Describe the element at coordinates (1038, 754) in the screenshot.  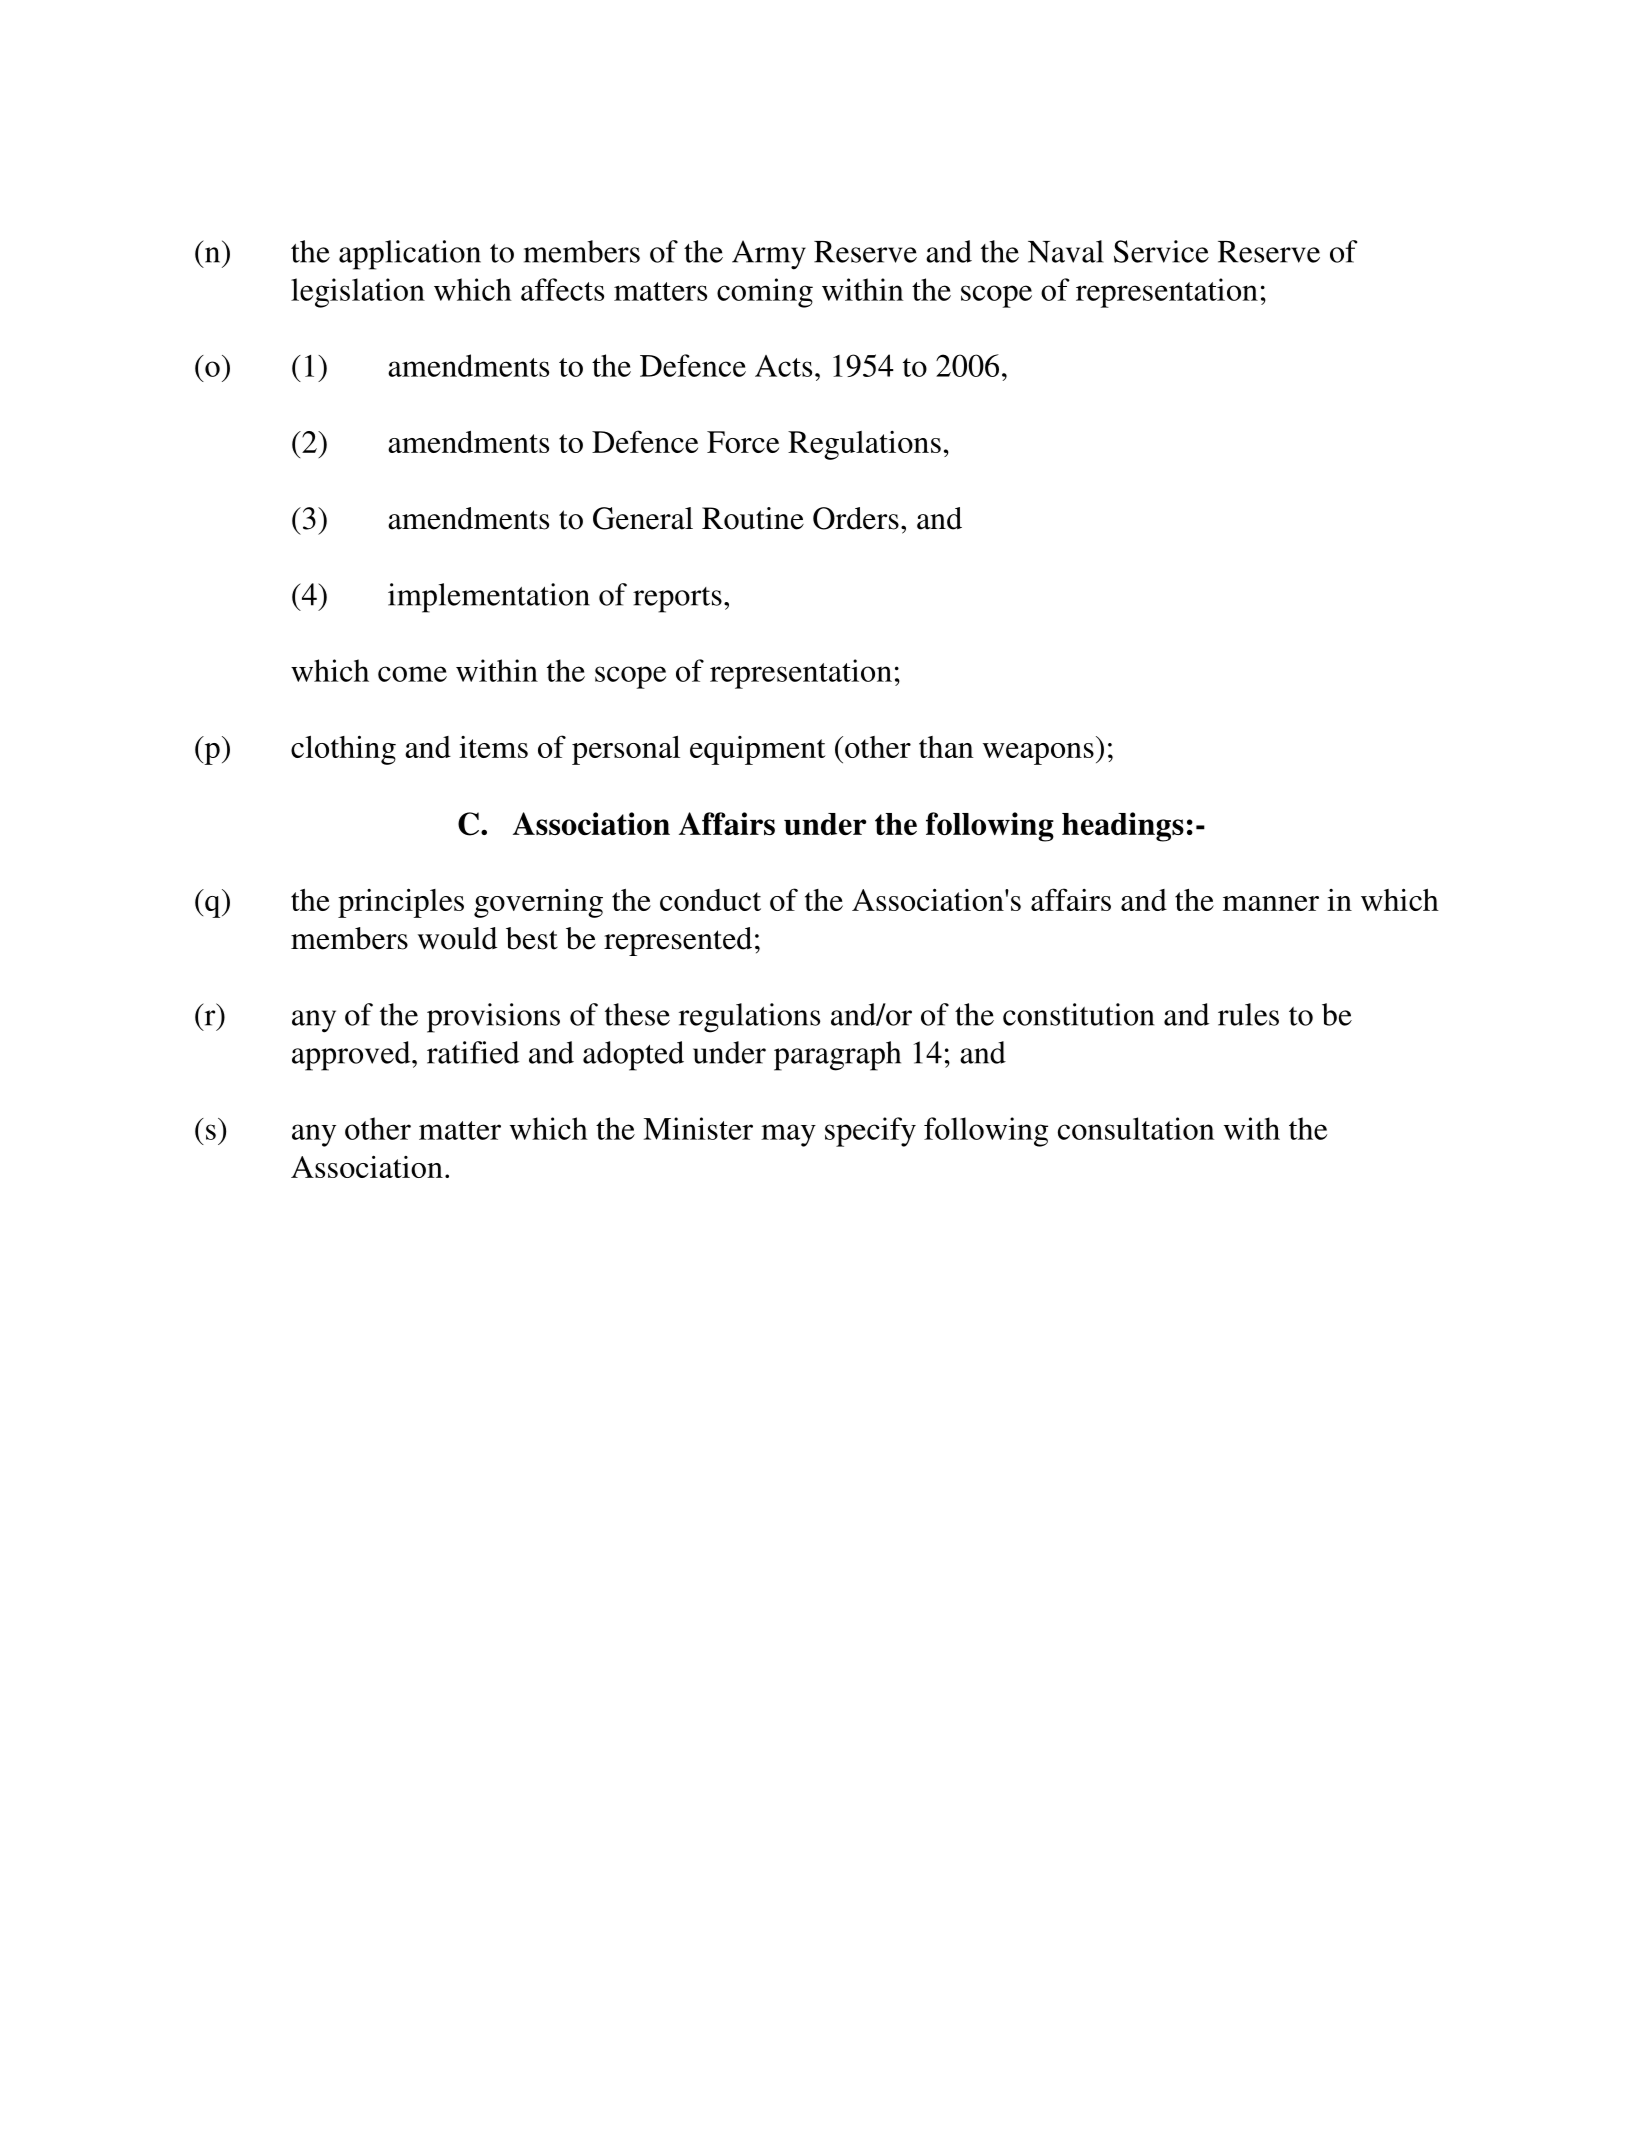
I see `weapons` at that location.
